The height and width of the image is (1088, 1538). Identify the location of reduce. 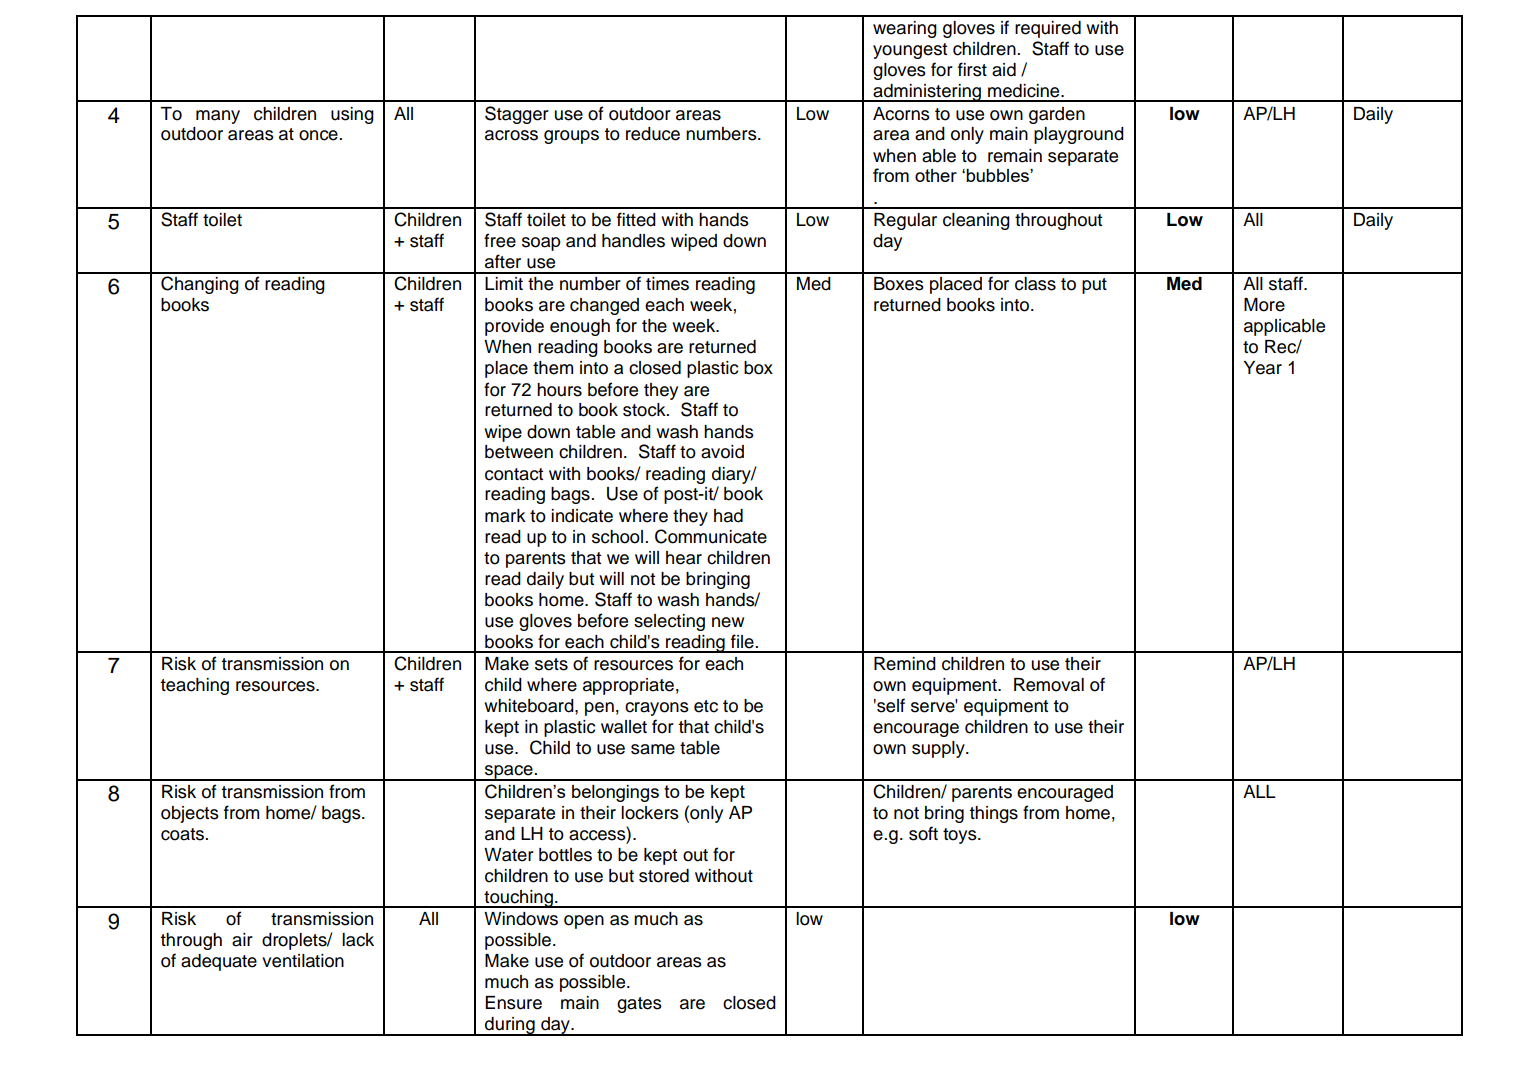
(653, 134).
